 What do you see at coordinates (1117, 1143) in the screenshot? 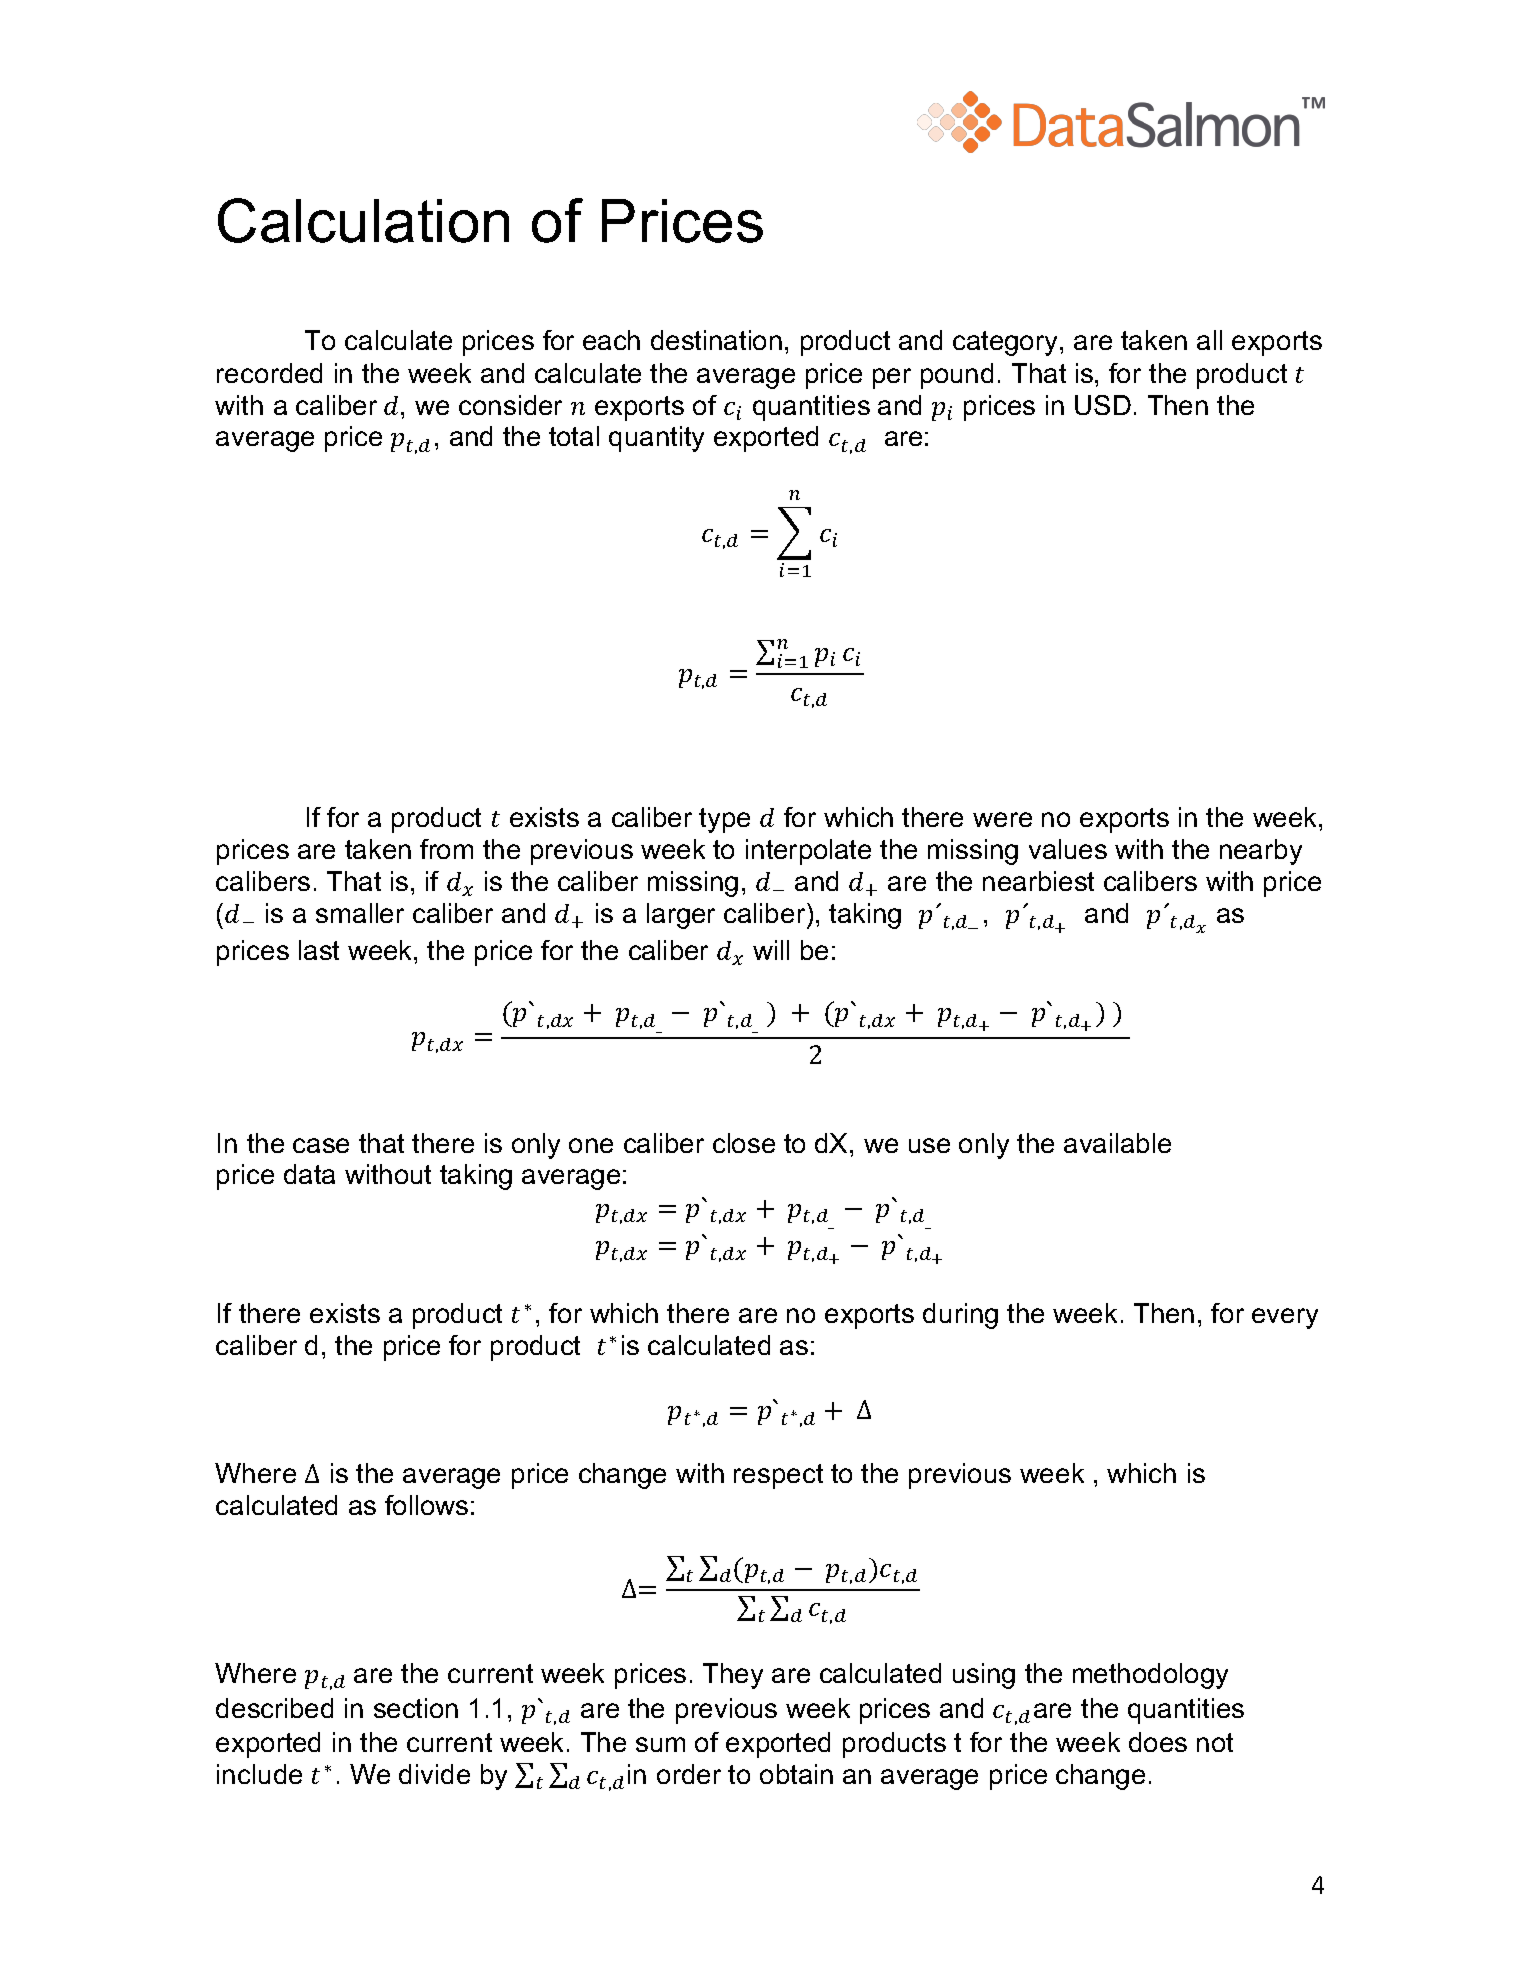
I see `available` at bounding box center [1117, 1143].
